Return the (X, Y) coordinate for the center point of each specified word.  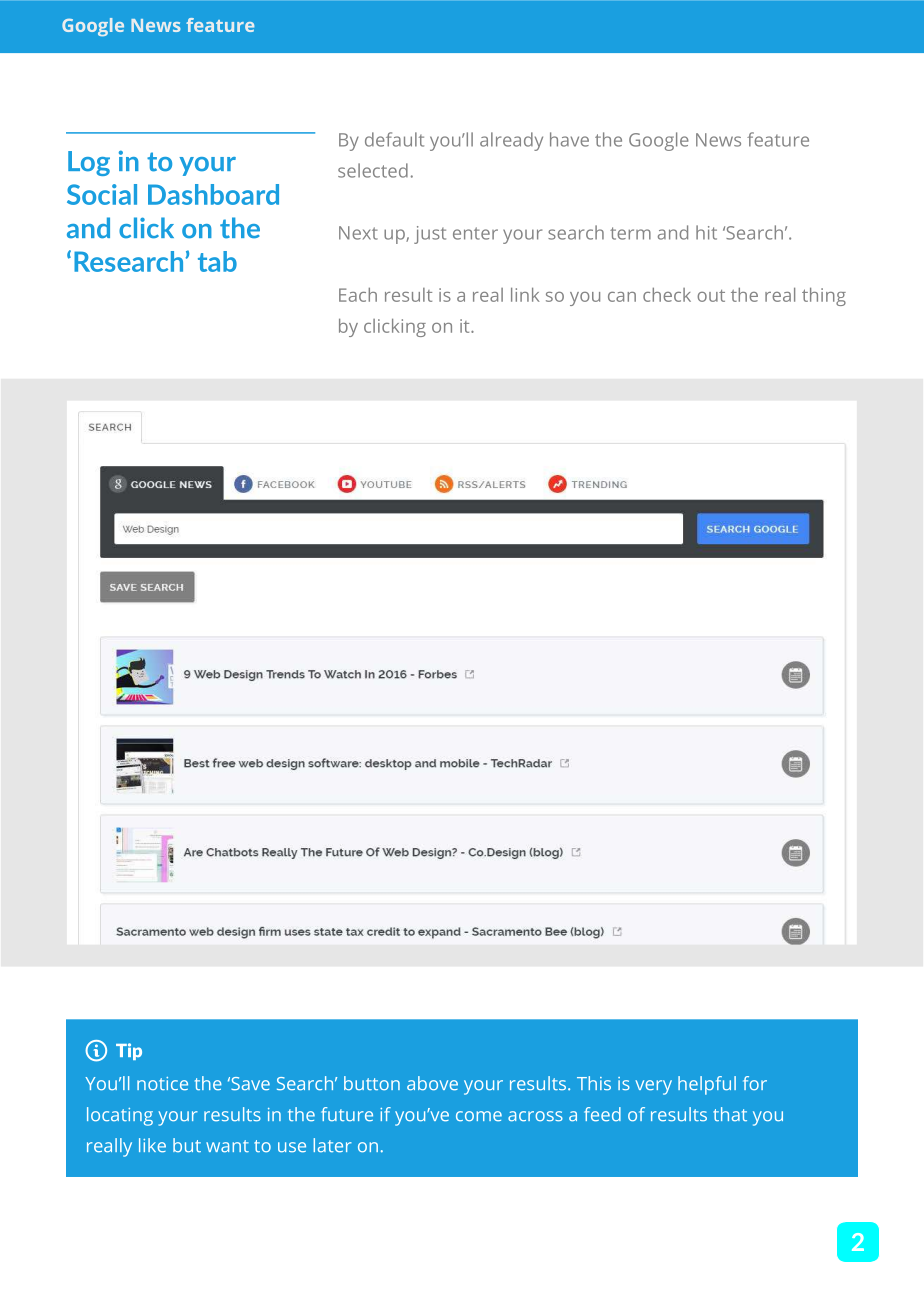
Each (358, 294)
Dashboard (213, 194)
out (711, 296)
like (152, 1145)
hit (706, 232)
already (511, 141)
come (479, 1116)
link (525, 294)
